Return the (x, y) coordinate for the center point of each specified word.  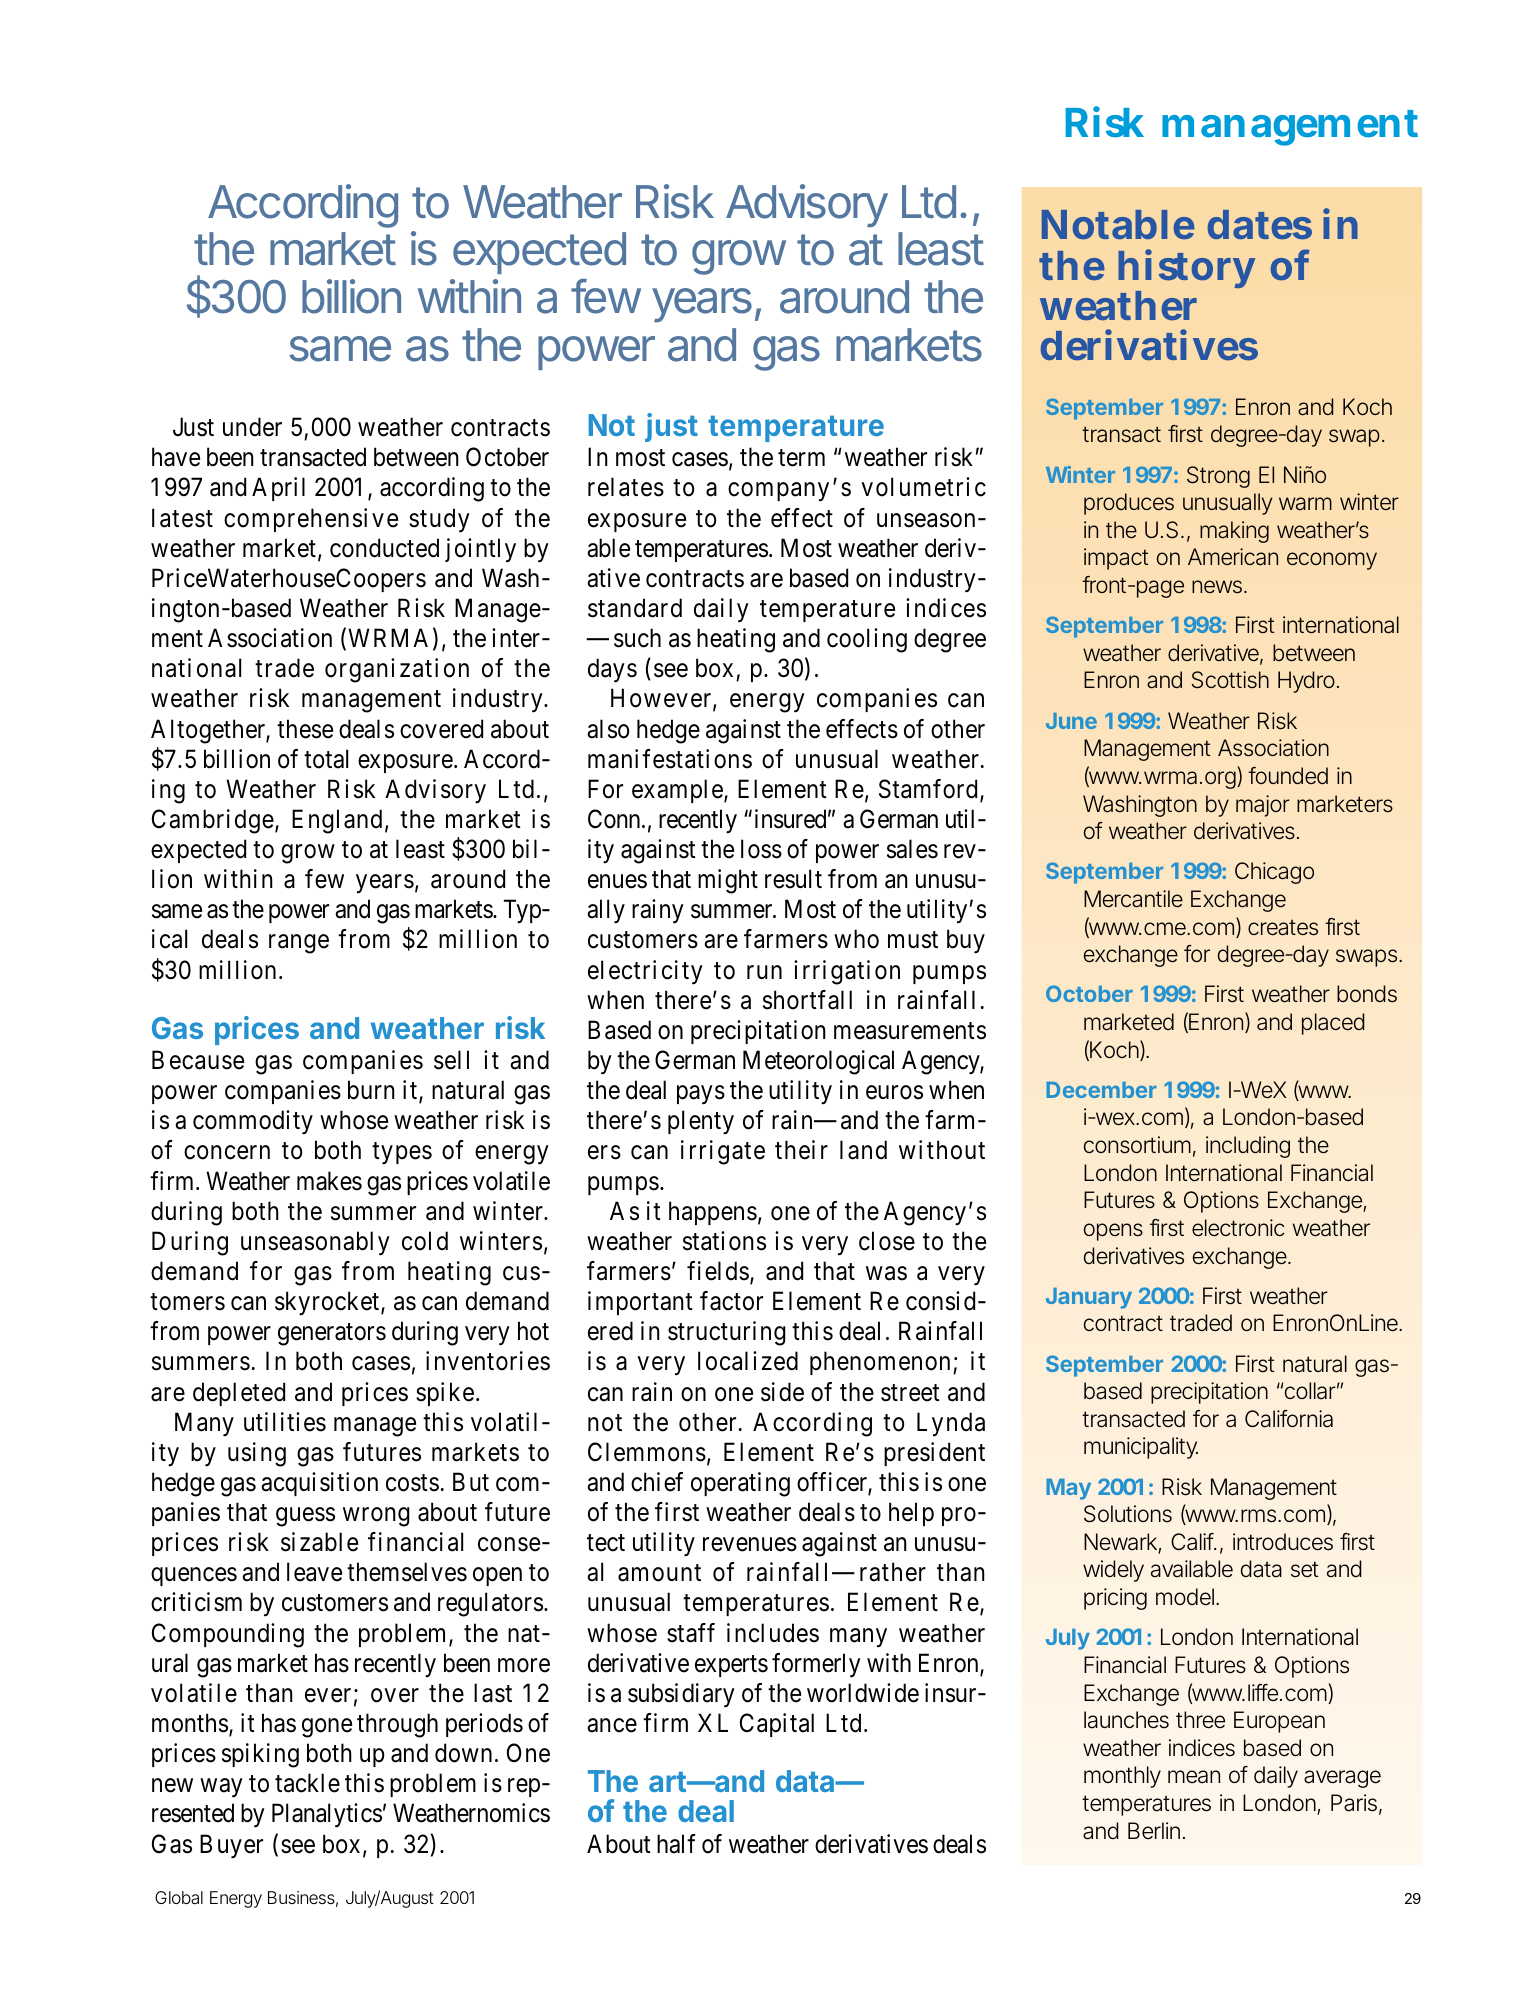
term (801, 458)
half (676, 1844)
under (252, 427)
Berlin (1156, 1831)
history (1186, 271)
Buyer (231, 1846)
